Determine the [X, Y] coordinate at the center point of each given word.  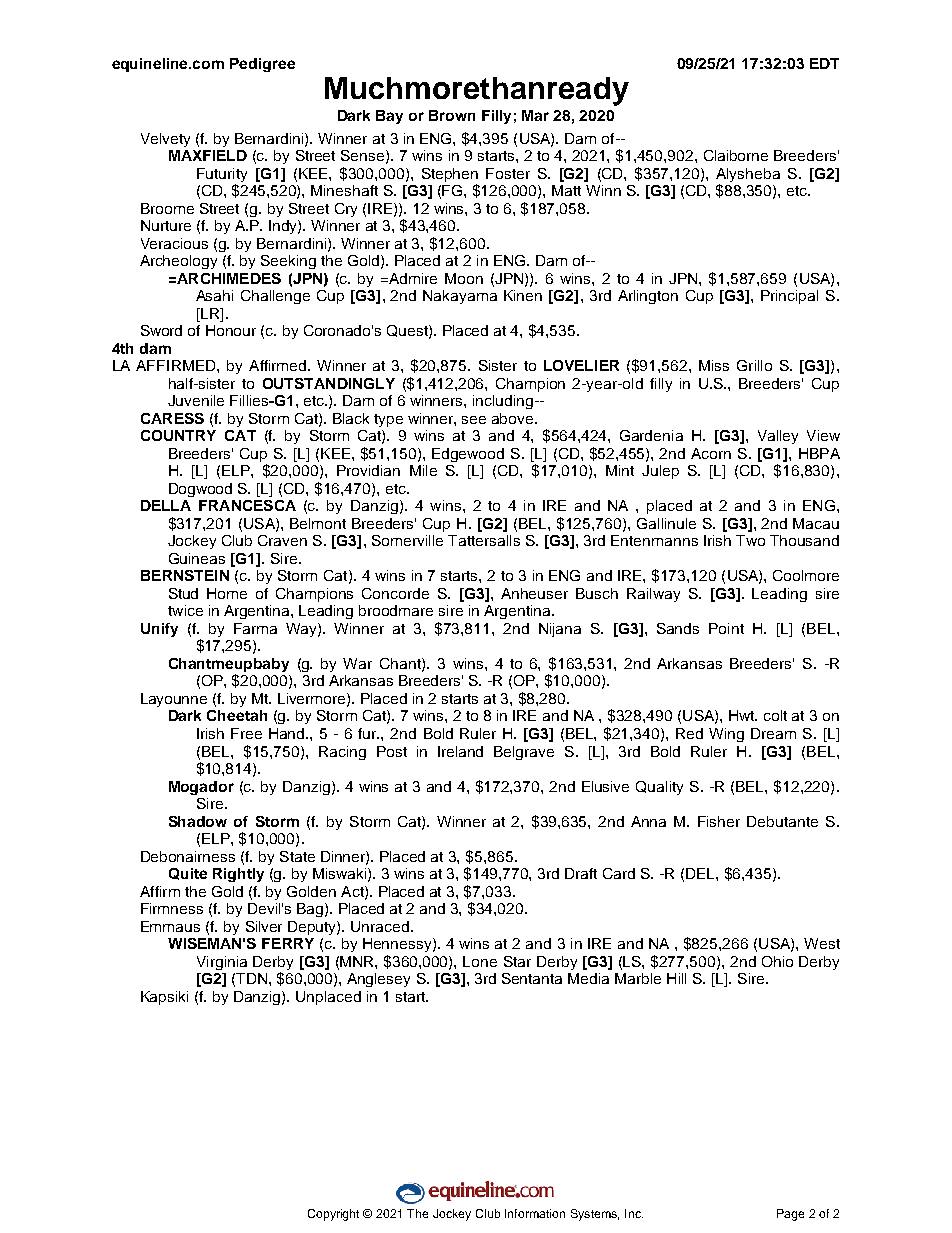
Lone [480, 961]
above [514, 418]
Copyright [333, 1215]
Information [535, 1213]
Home [227, 593]
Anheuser [534, 593]
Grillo [754, 365]
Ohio [777, 961]
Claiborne [736, 155]
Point [726, 628]
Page [790, 1215]
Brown [452, 115]
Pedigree [262, 65]
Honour [231, 330]
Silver [264, 926]
